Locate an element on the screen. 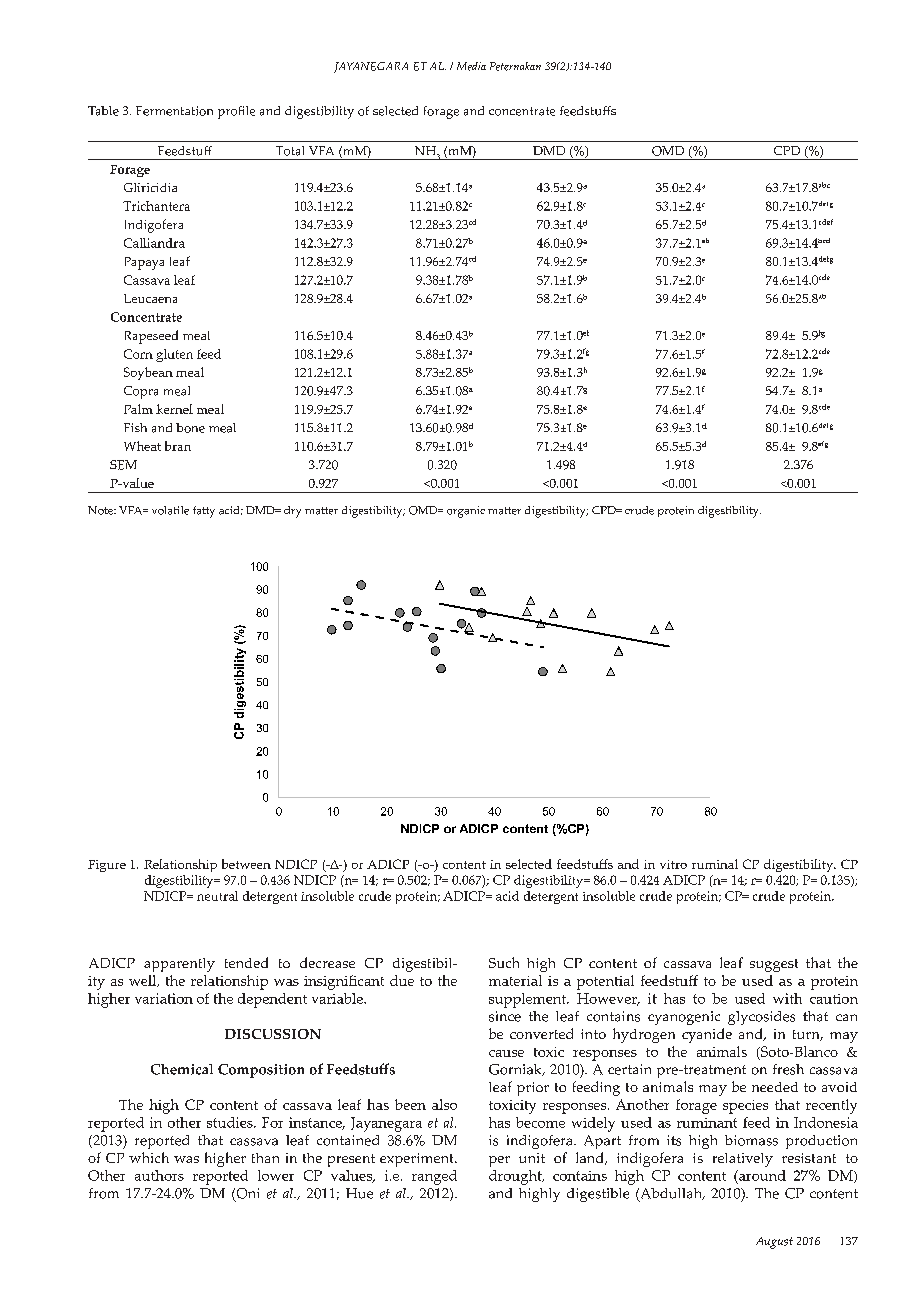 This screenshot has height=1308, width=924. ranged is located at coordinates (434, 1177).
